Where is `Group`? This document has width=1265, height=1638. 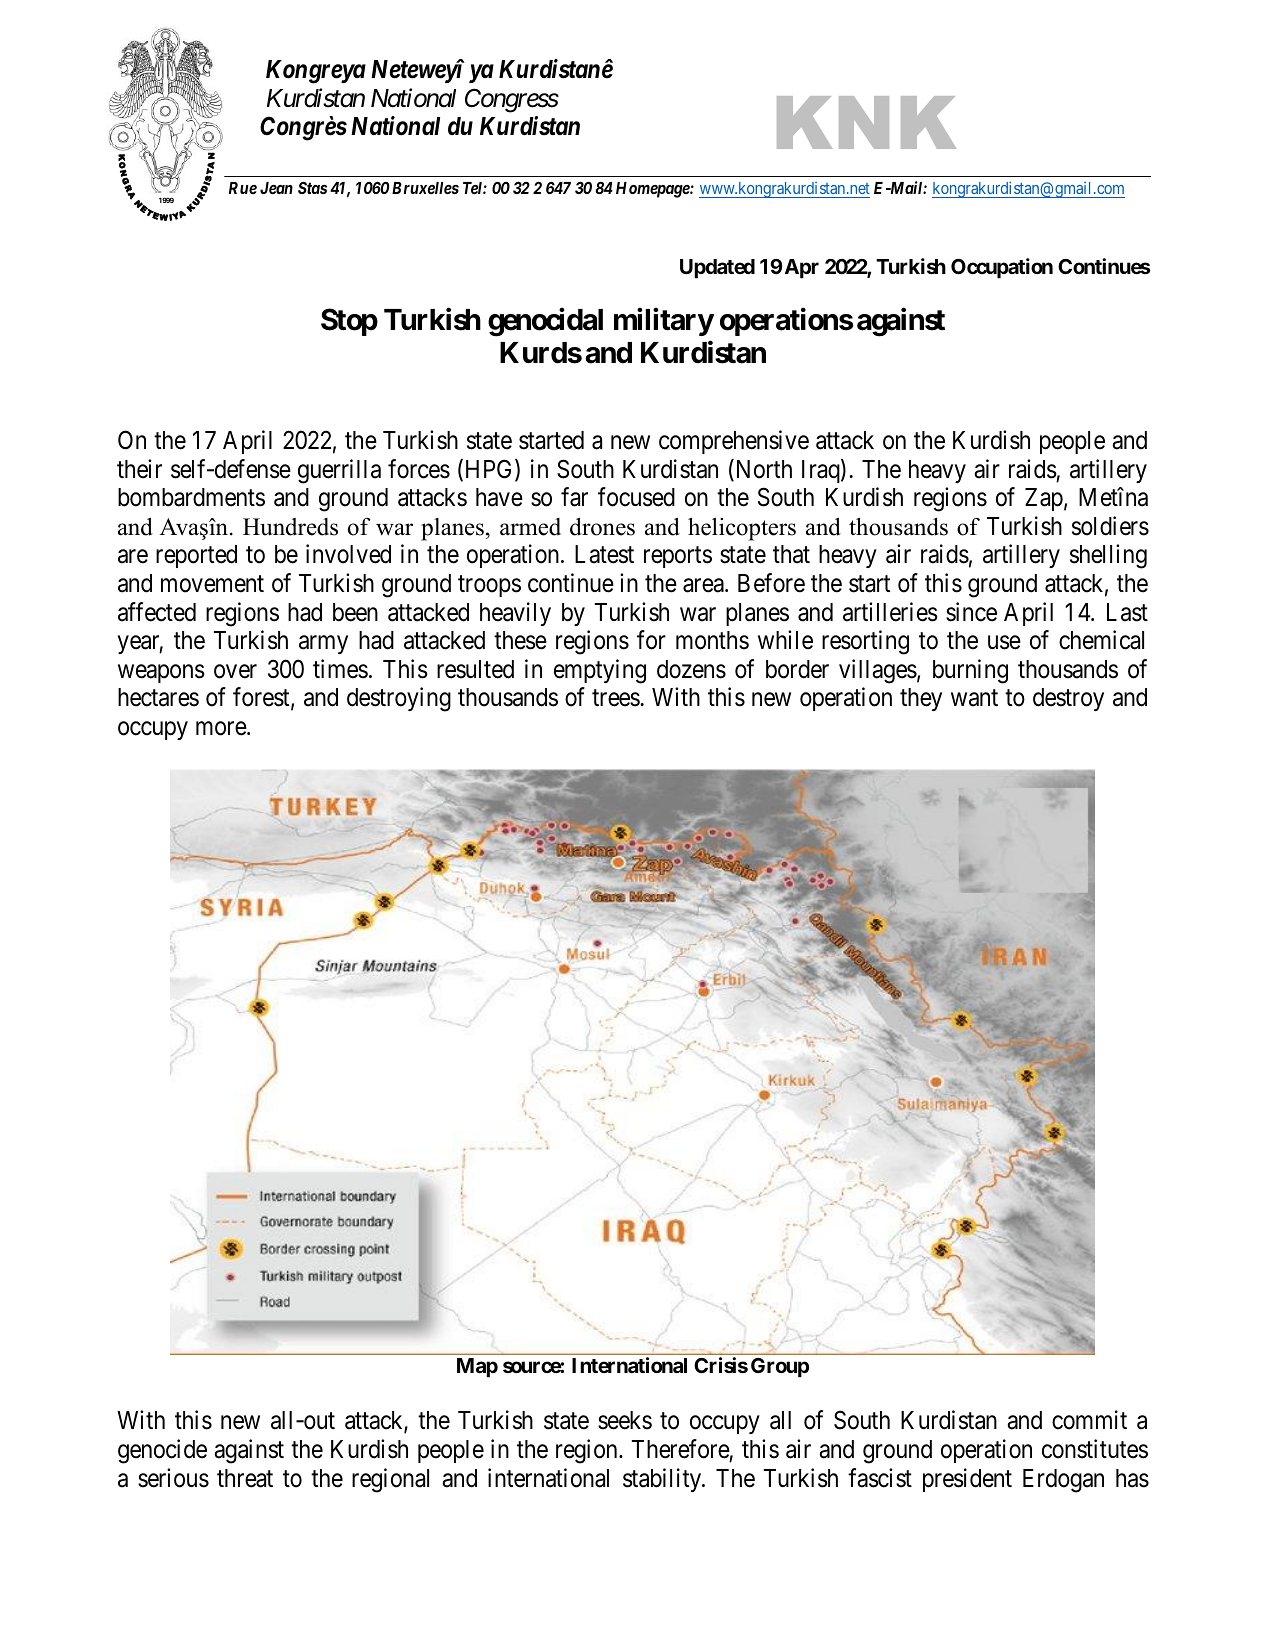
Group is located at coordinates (780, 1368).
